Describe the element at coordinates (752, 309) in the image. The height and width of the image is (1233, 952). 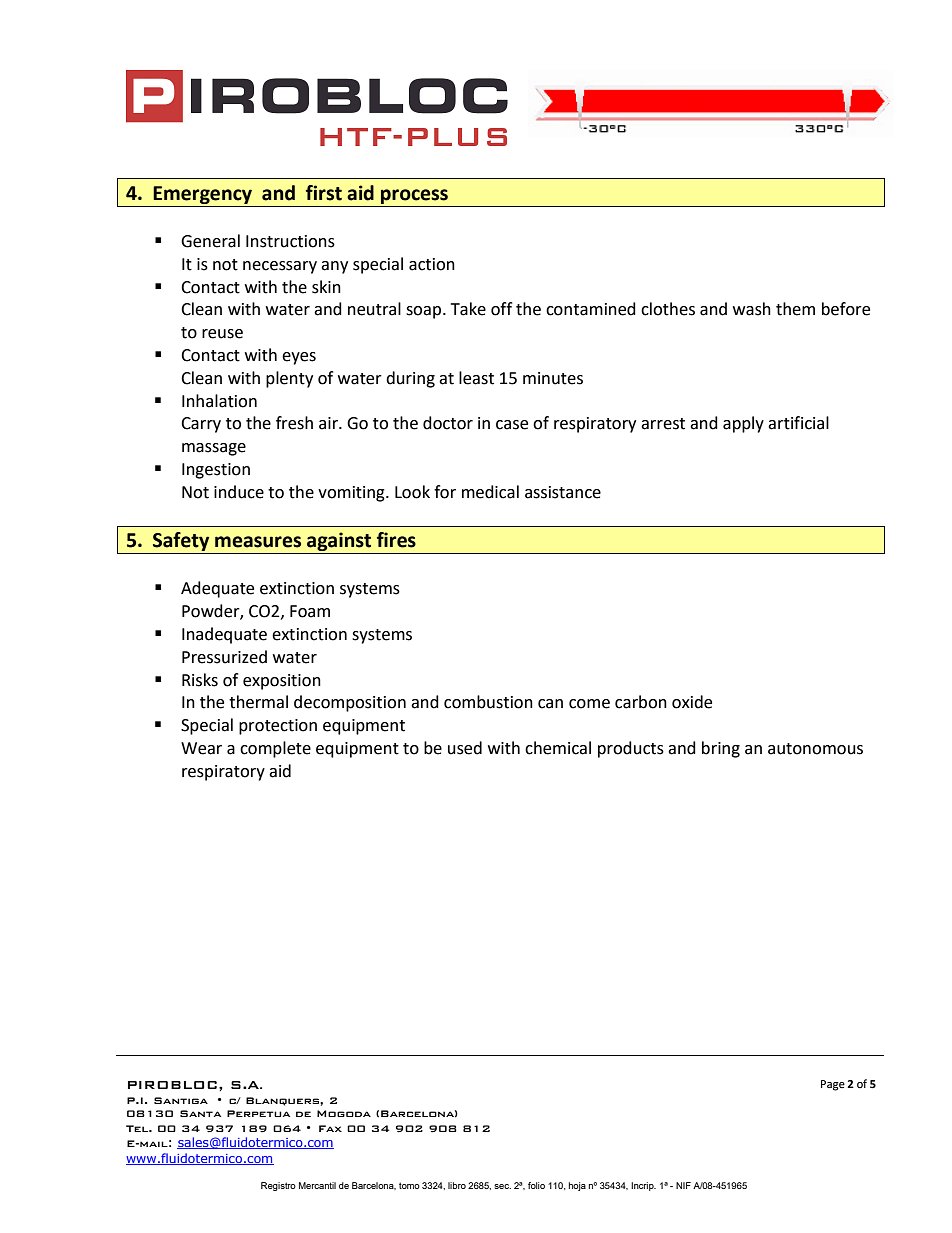
I see `wash` at that location.
